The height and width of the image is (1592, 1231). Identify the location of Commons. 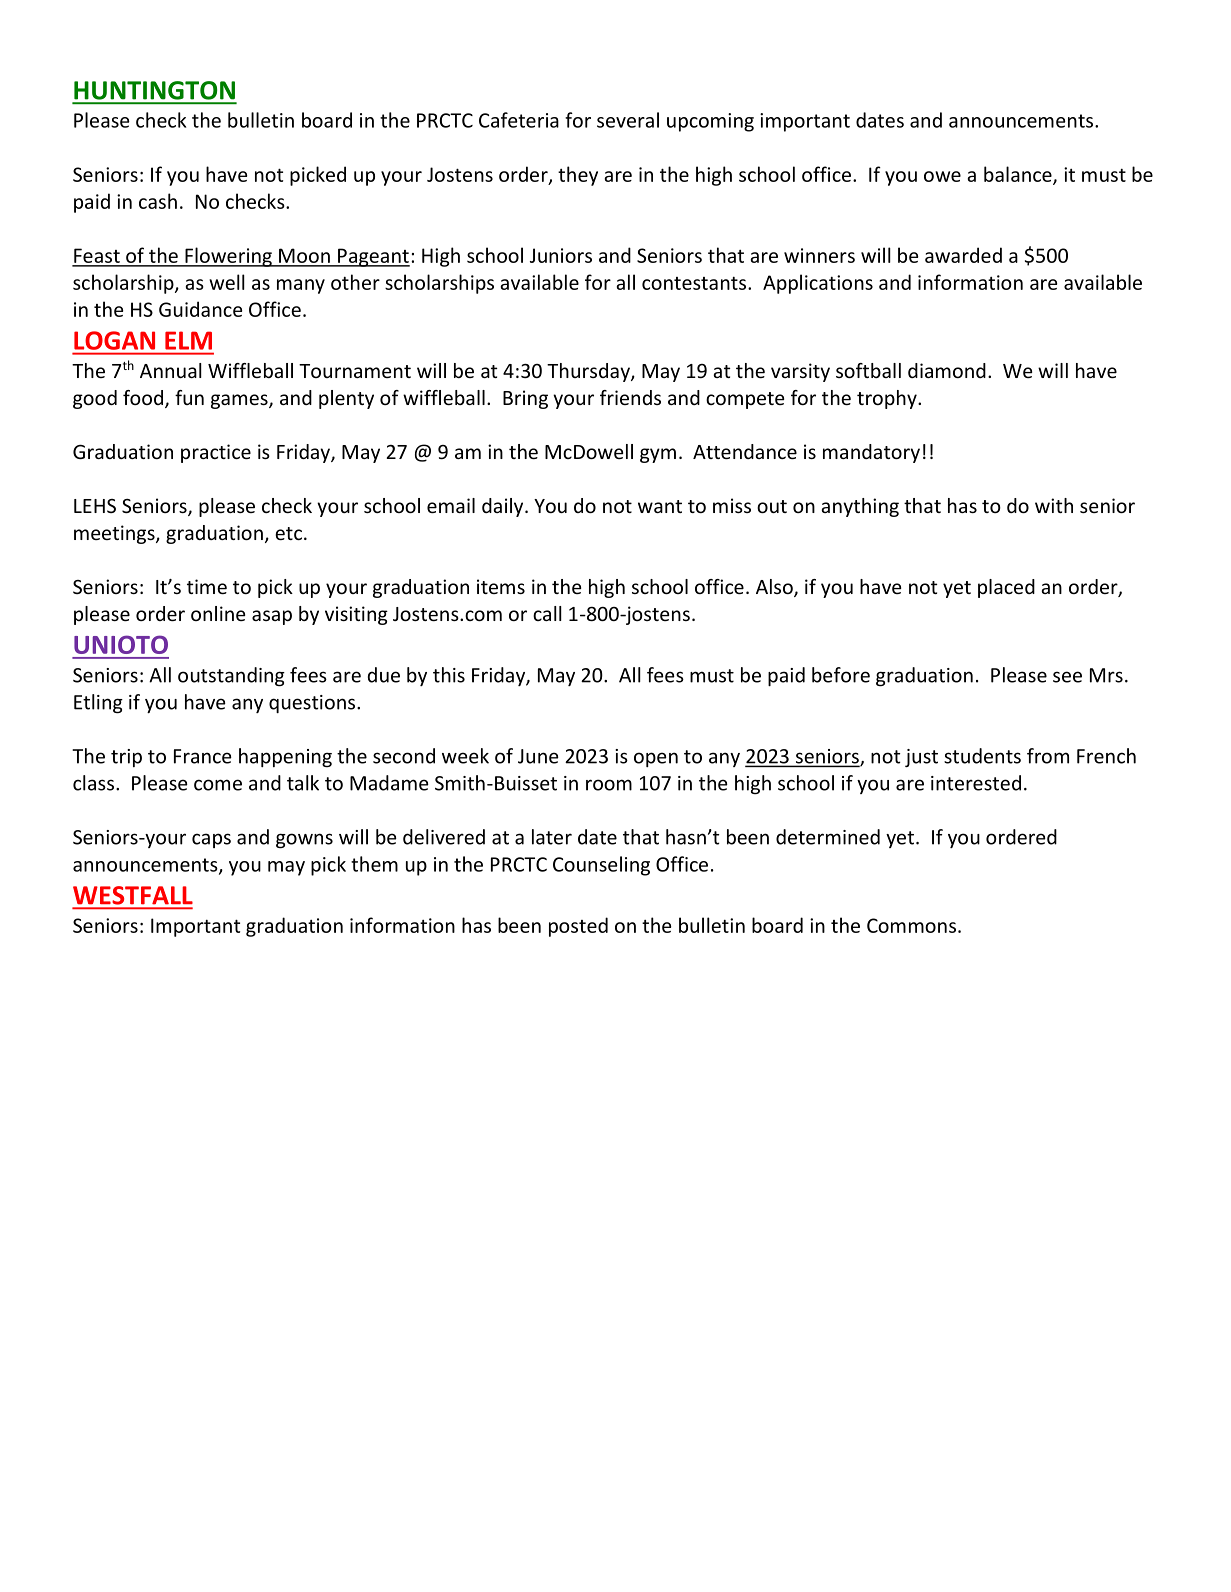
(911, 925).
